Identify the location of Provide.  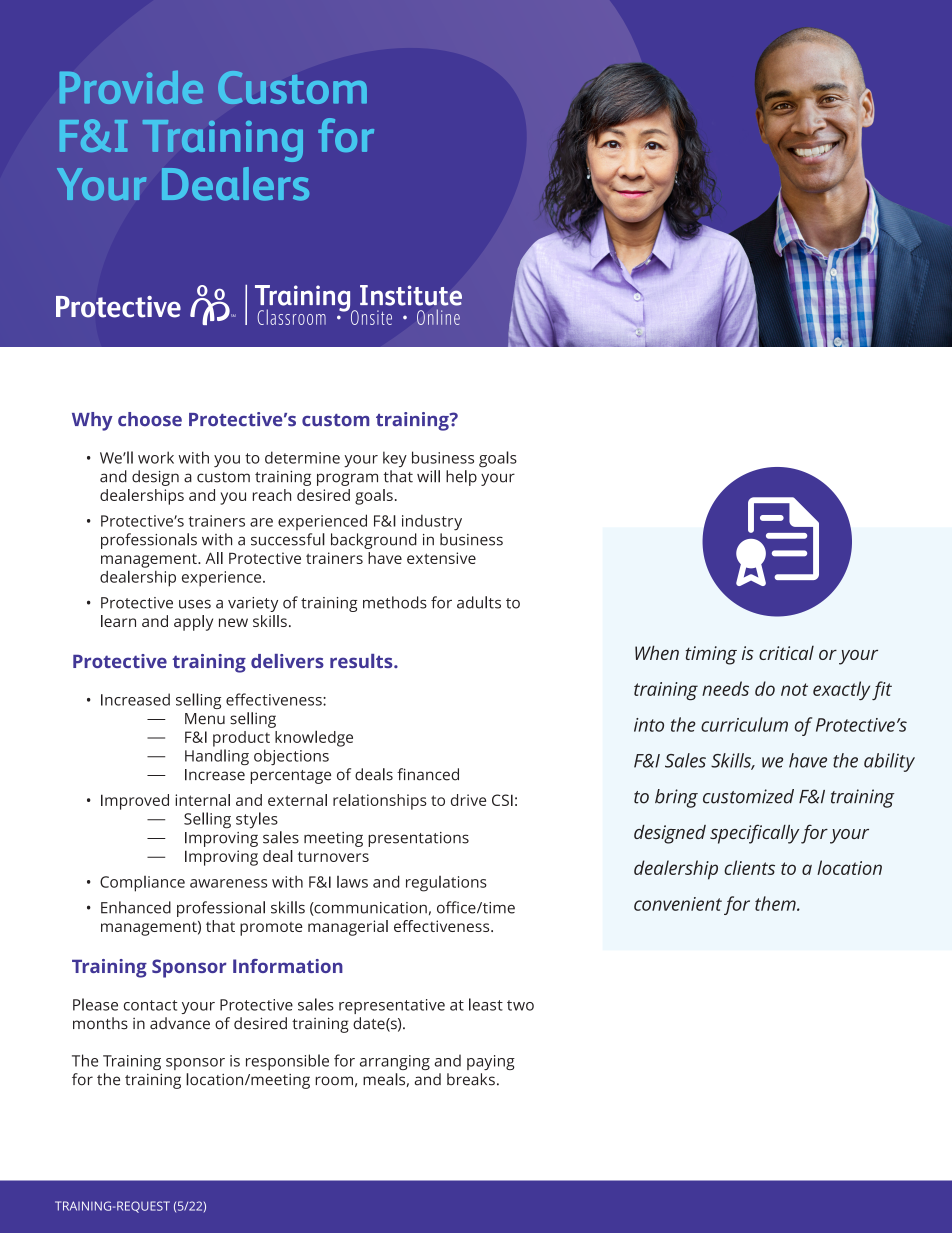
(131, 87).
